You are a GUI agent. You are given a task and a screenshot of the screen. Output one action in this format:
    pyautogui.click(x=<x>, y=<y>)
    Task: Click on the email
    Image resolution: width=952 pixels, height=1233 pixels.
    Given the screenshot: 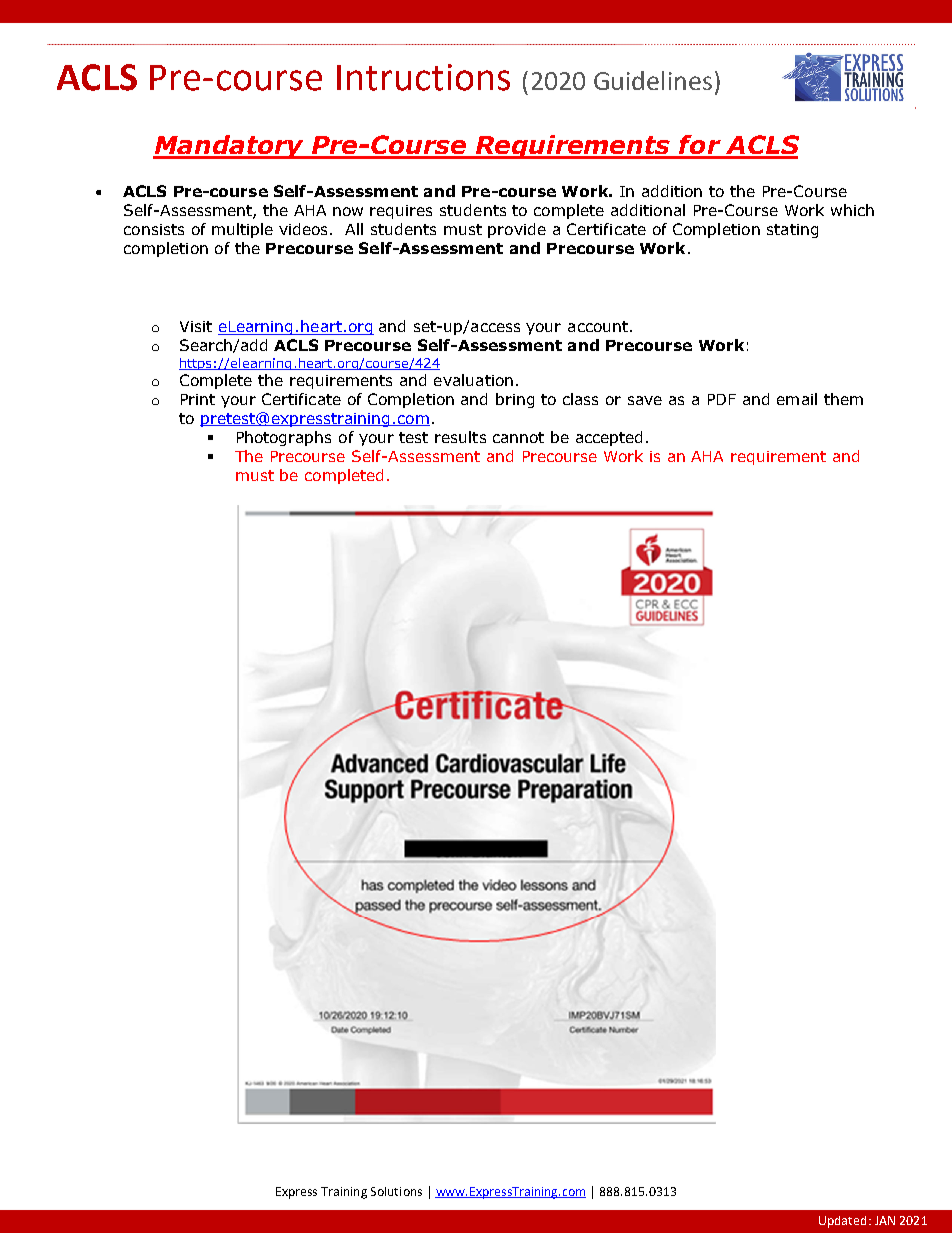 What is the action you would take?
    pyautogui.click(x=797, y=399)
